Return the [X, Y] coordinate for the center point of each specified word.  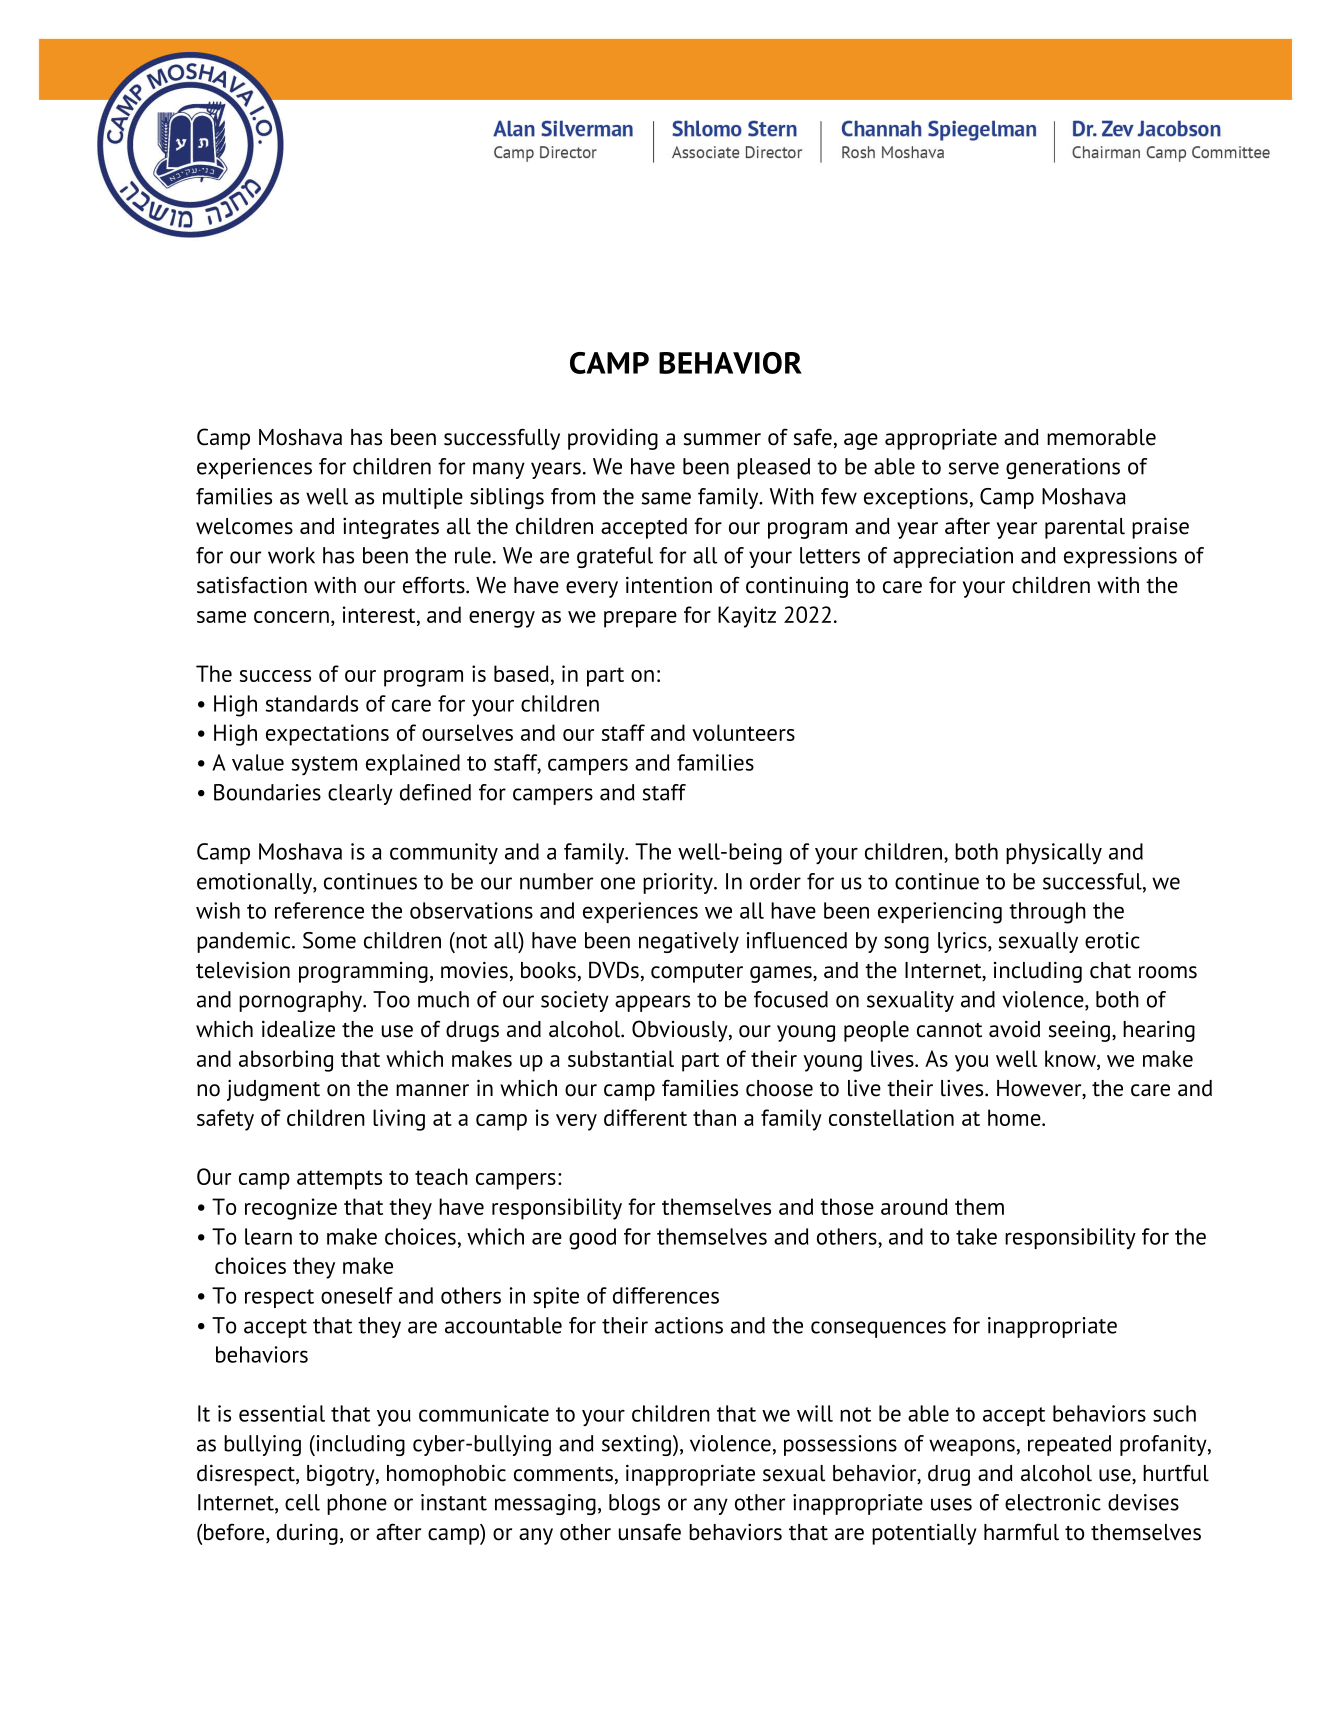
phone [357, 1504]
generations [1063, 468]
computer [697, 973]
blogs [634, 1504]
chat [1110, 970]
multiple [423, 498]
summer [722, 439]
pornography [302, 1001]
